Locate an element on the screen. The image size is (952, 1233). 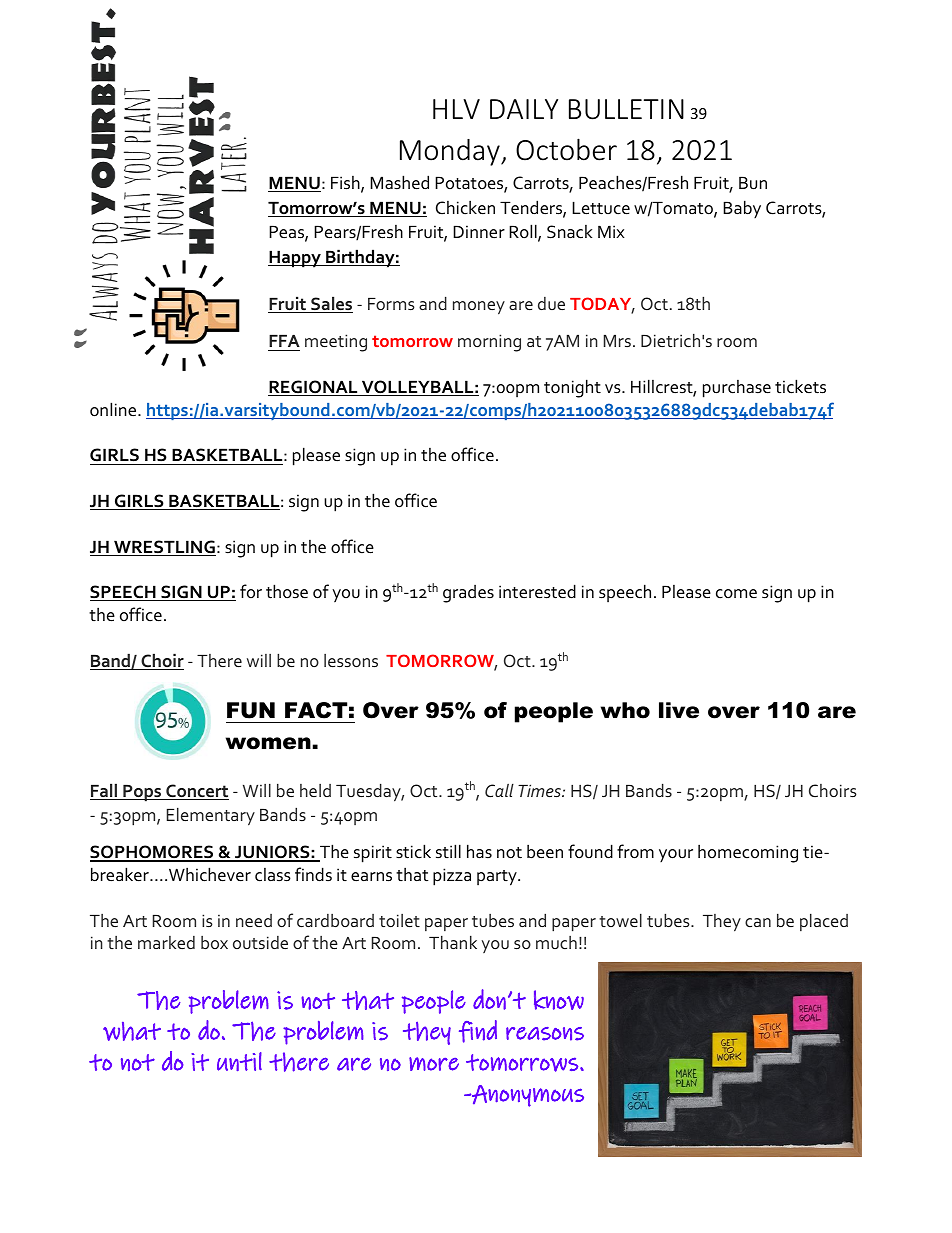
grades is located at coordinates (468, 594).
